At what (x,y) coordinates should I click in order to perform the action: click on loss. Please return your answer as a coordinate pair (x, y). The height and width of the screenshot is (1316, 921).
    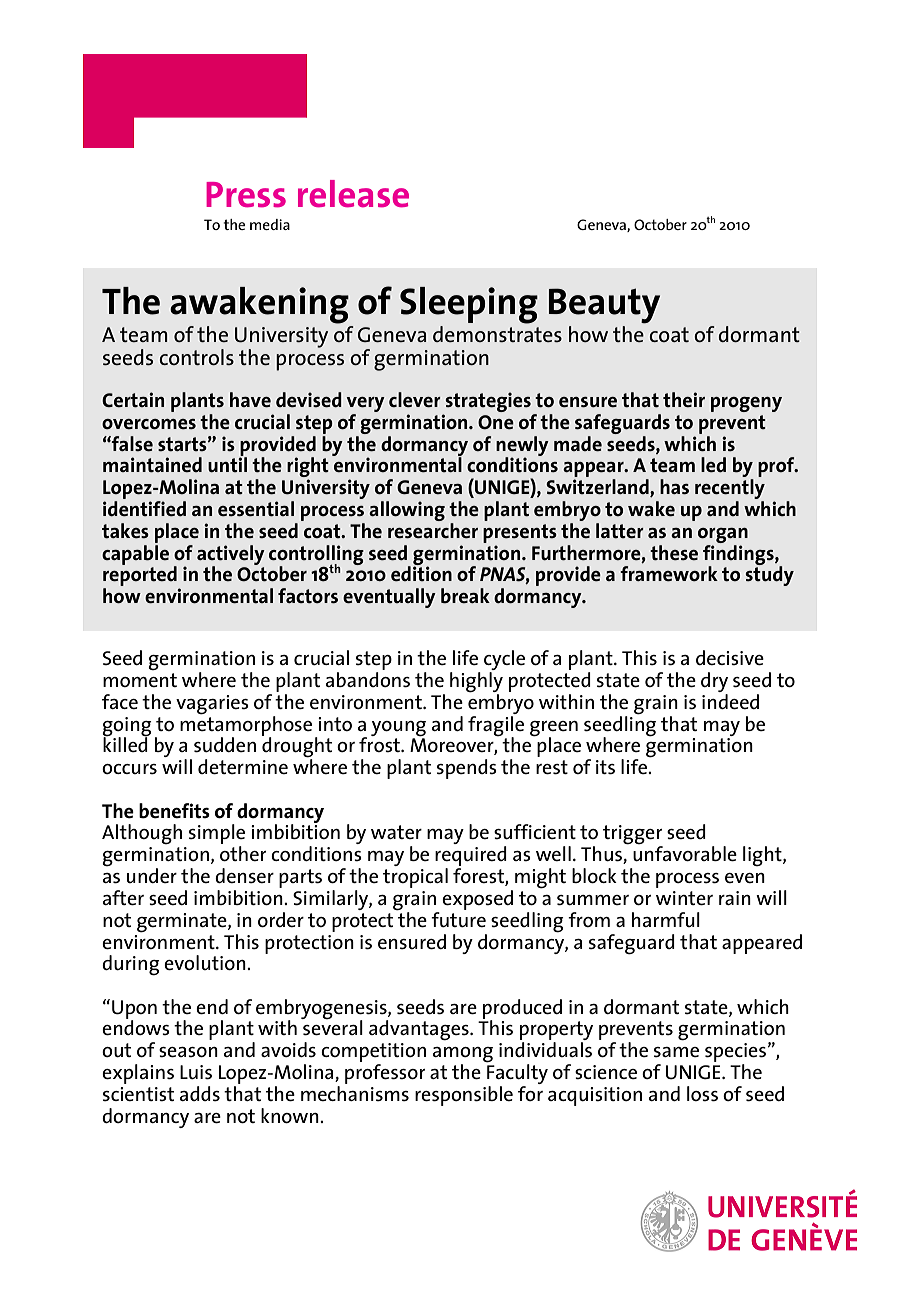
    Looking at the image, I should click on (702, 1094).
